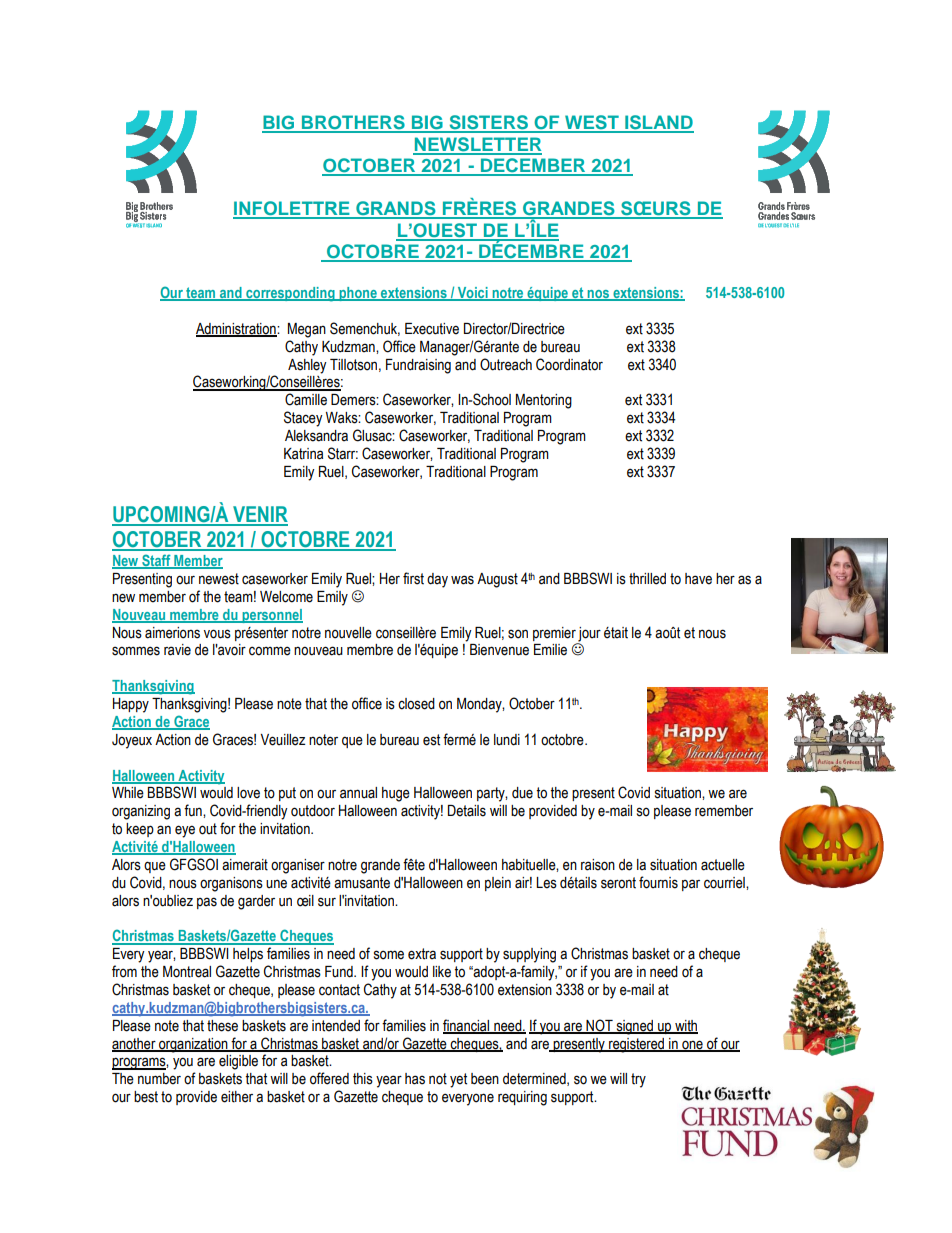  I want to click on Katrina, so click(303, 454).
